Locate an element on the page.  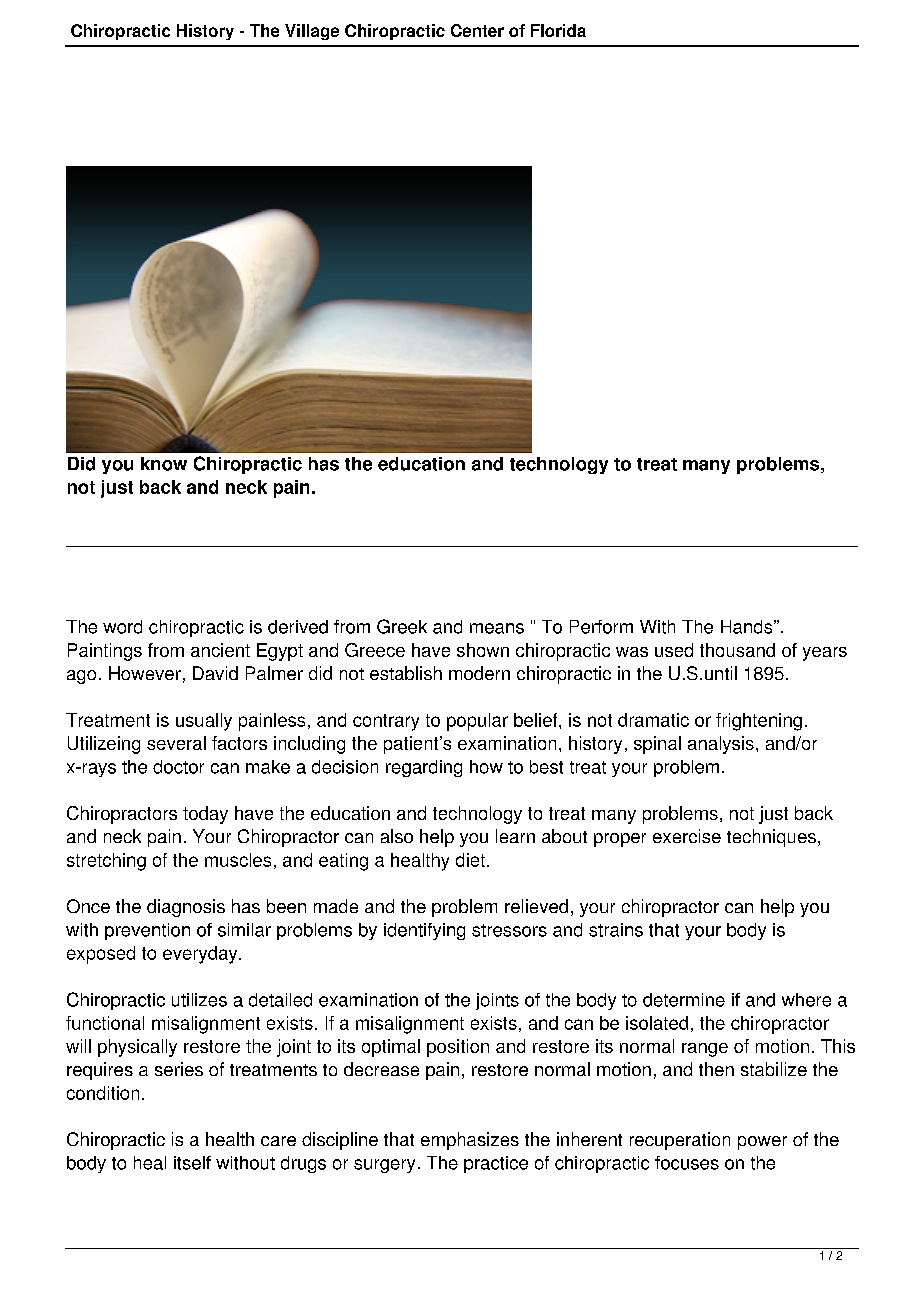
Center is located at coordinates (477, 30).
